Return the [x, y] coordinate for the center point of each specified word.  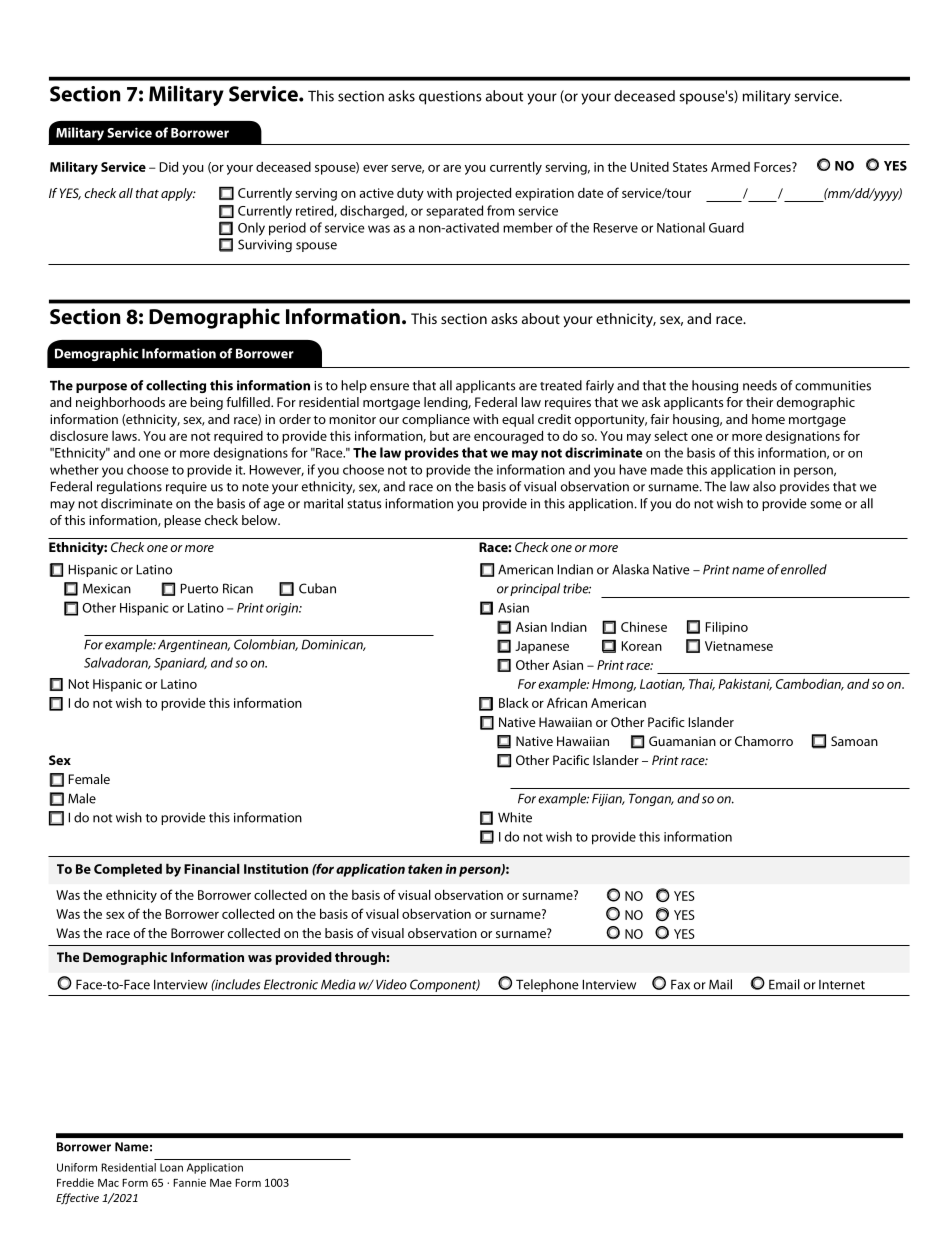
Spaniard [180, 664]
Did [169, 166]
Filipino [727, 628]
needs [760, 385]
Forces [773, 167]
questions [450, 98]
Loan [171, 1167]
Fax [680, 984]
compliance [436, 420]
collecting [176, 386]
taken [425, 868]
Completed [128, 870]
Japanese [542, 647]
